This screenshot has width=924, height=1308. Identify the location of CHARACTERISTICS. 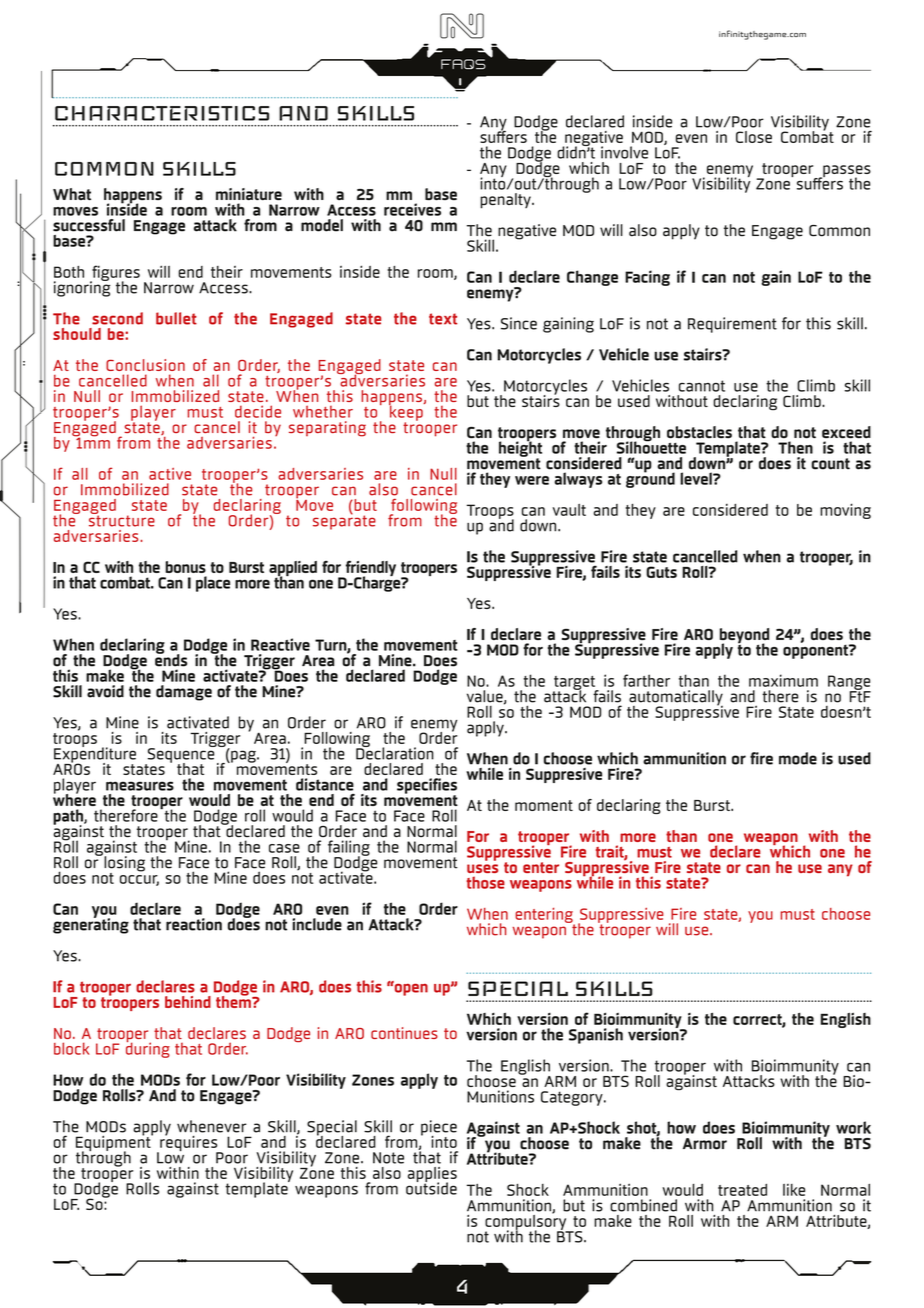
(162, 113).
